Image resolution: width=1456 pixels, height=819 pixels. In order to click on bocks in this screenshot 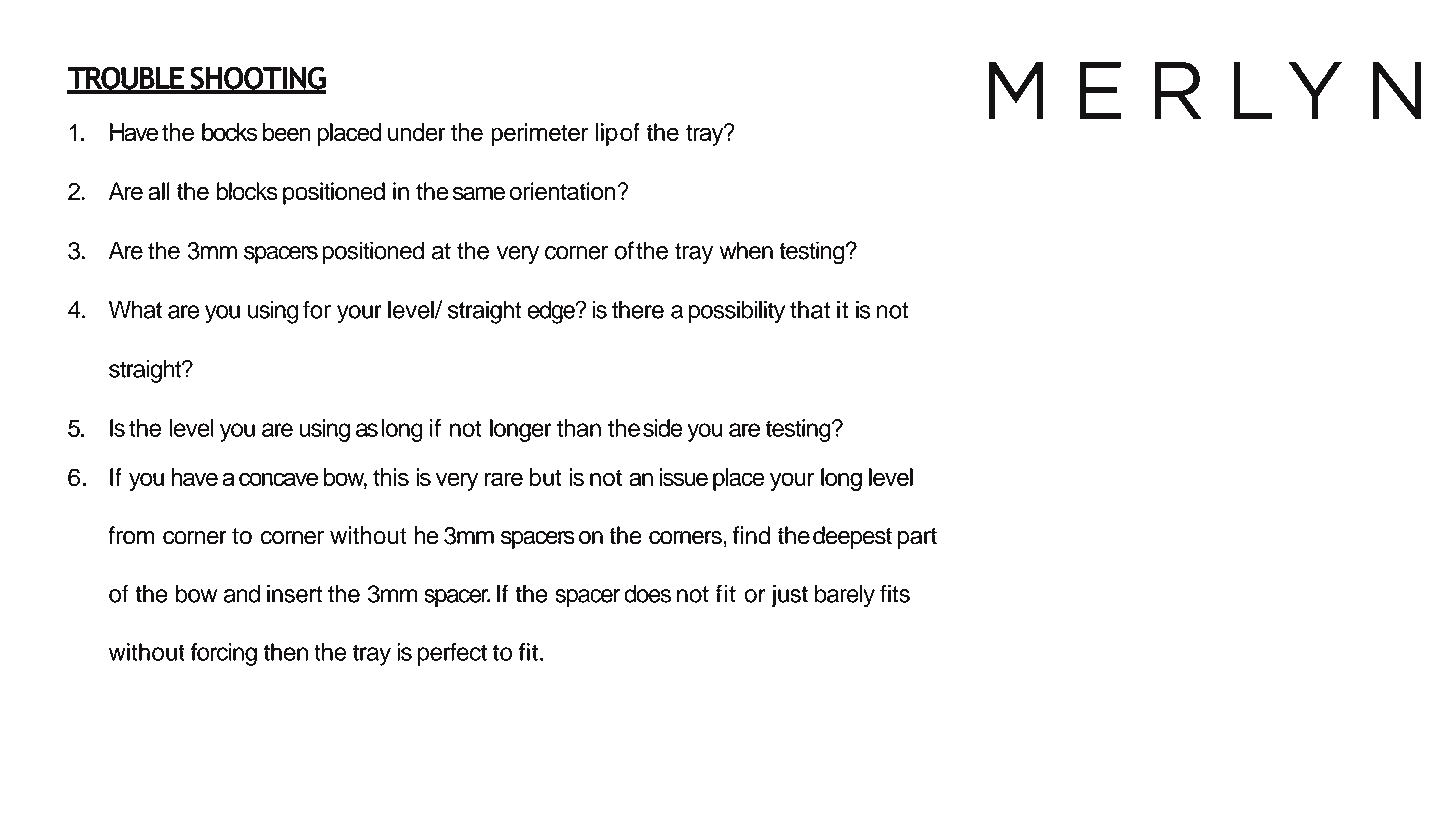, I will do `click(230, 132)`.
